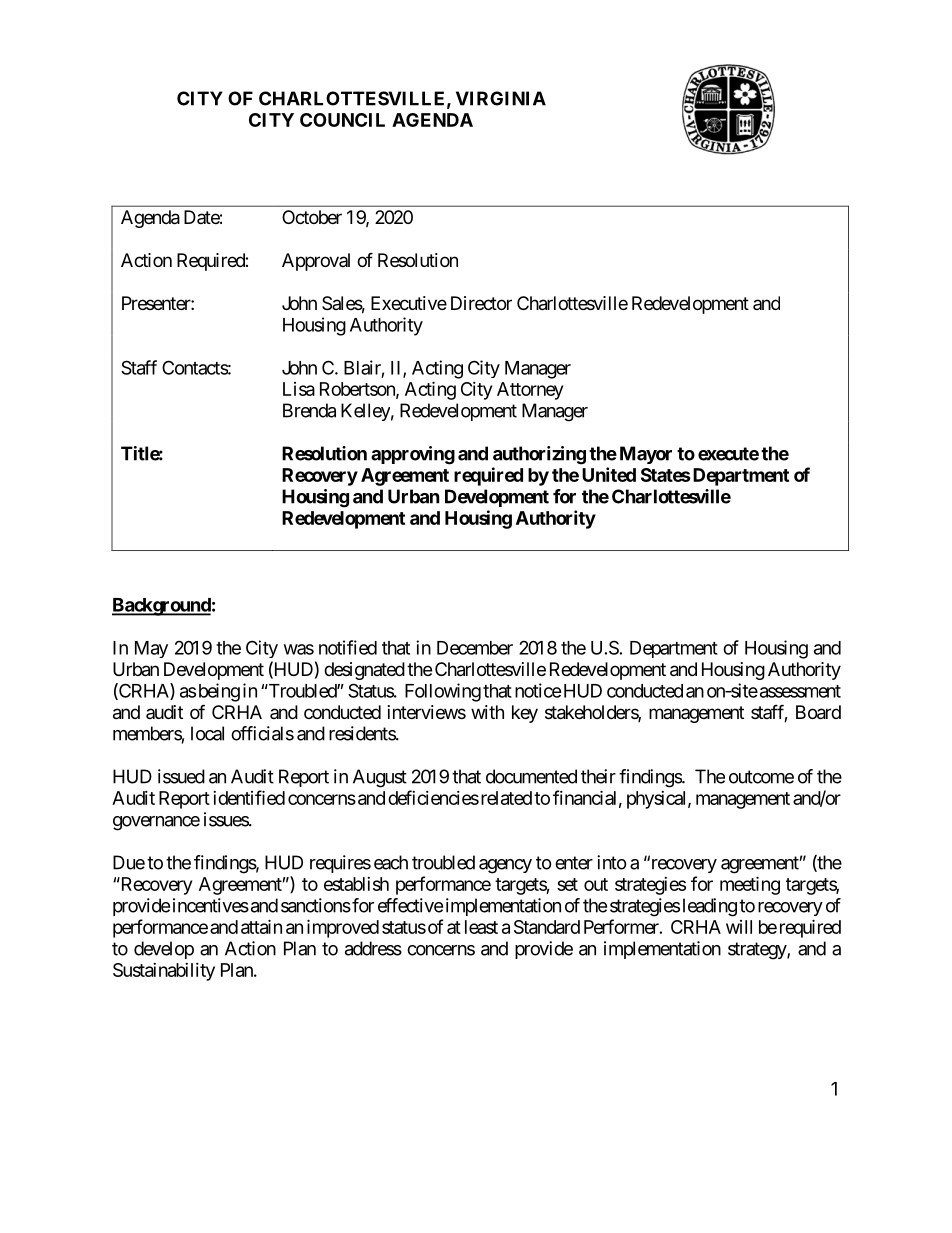 Image resolution: width=952 pixels, height=1233 pixels. What do you see at coordinates (481, 303) in the screenshot?
I see `Director` at bounding box center [481, 303].
